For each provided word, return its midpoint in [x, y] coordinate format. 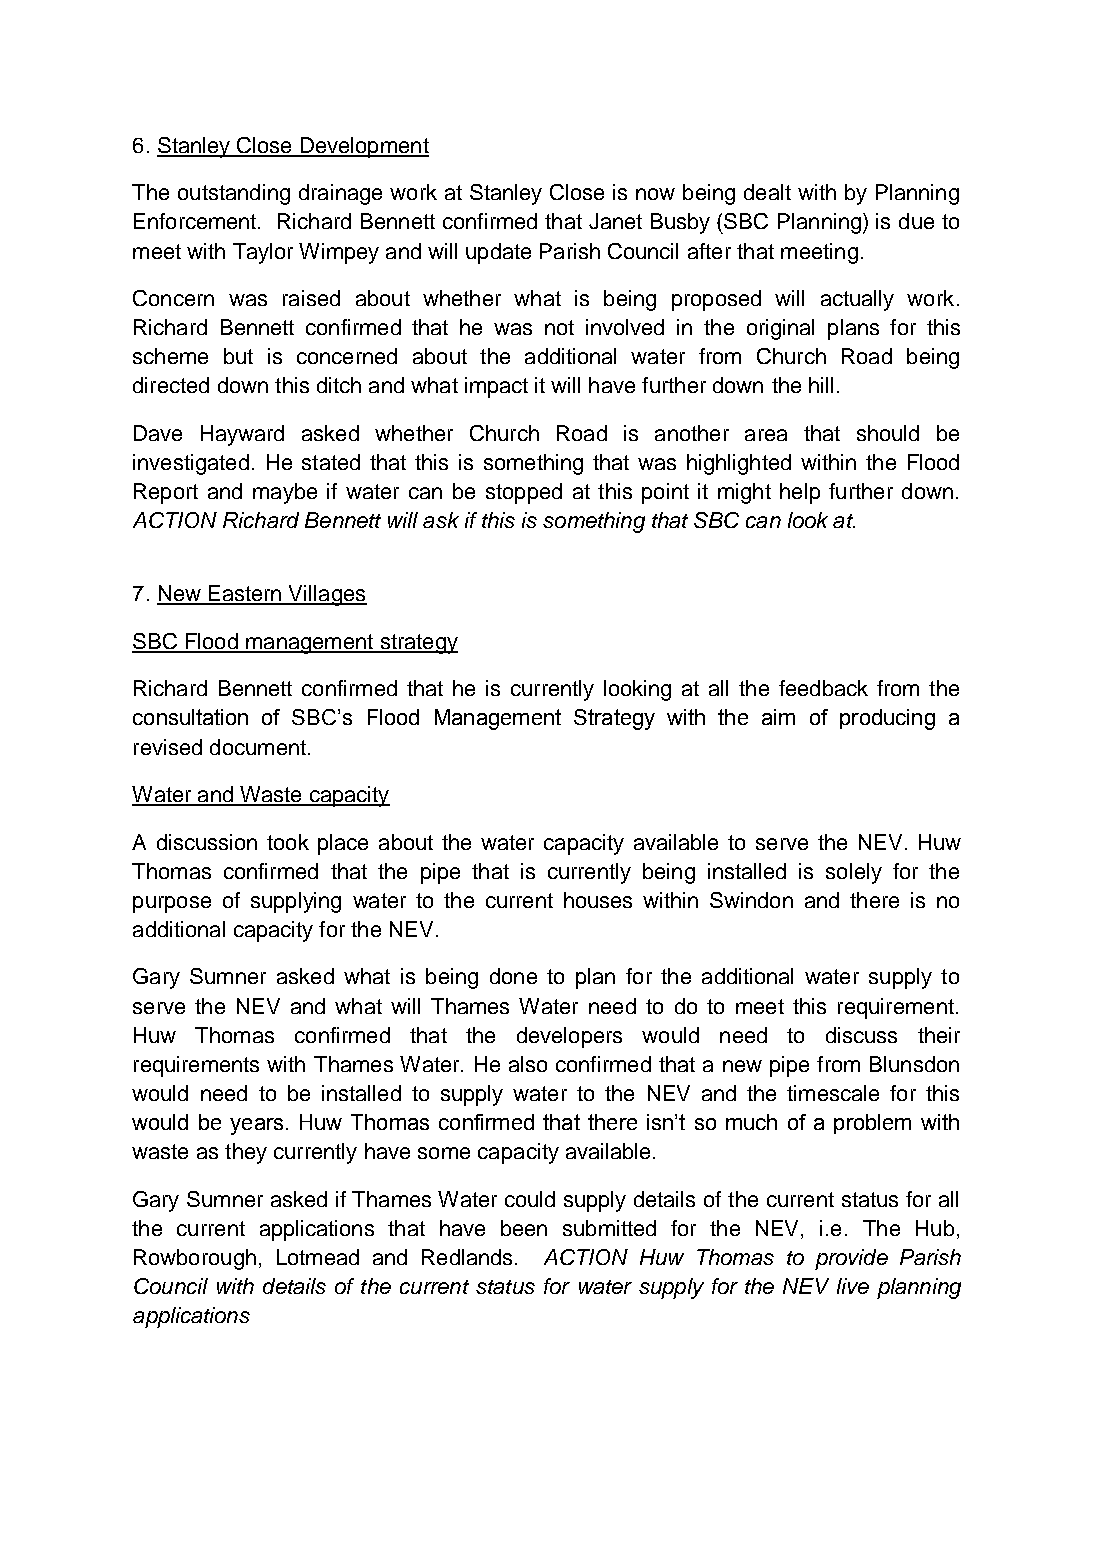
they [246, 1153]
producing [887, 719]
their [939, 1035]
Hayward [242, 435]
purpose [172, 904]
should [888, 433]
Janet [615, 221]
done [513, 976]
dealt [767, 192]
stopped [524, 493]
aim [778, 717]
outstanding [234, 194]
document [258, 747]
